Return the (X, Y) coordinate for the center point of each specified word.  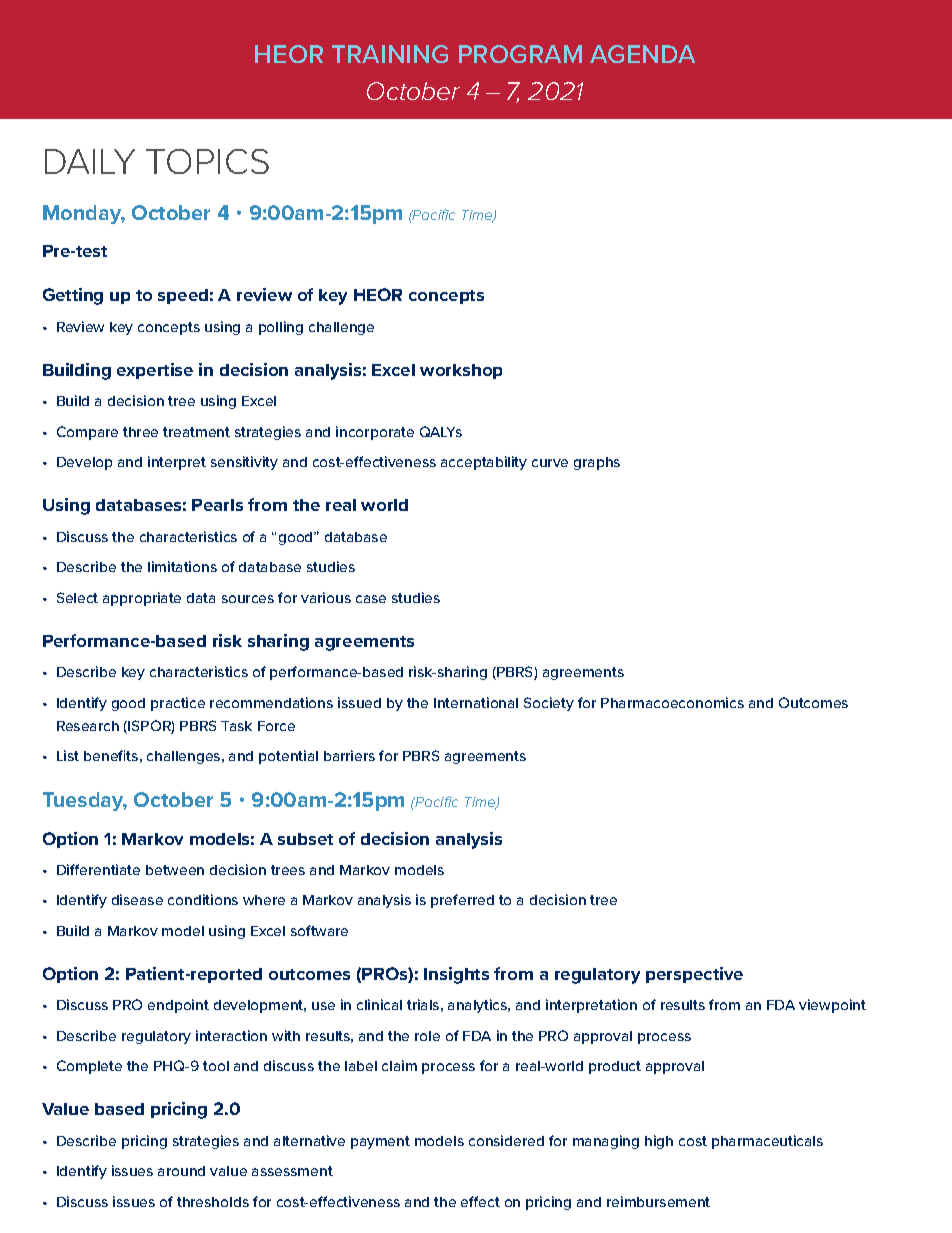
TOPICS (207, 161)
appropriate (142, 599)
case (371, 599)
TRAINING (390, 54)
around (181, 1171)
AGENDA (642, 54)
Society (549, 704)
